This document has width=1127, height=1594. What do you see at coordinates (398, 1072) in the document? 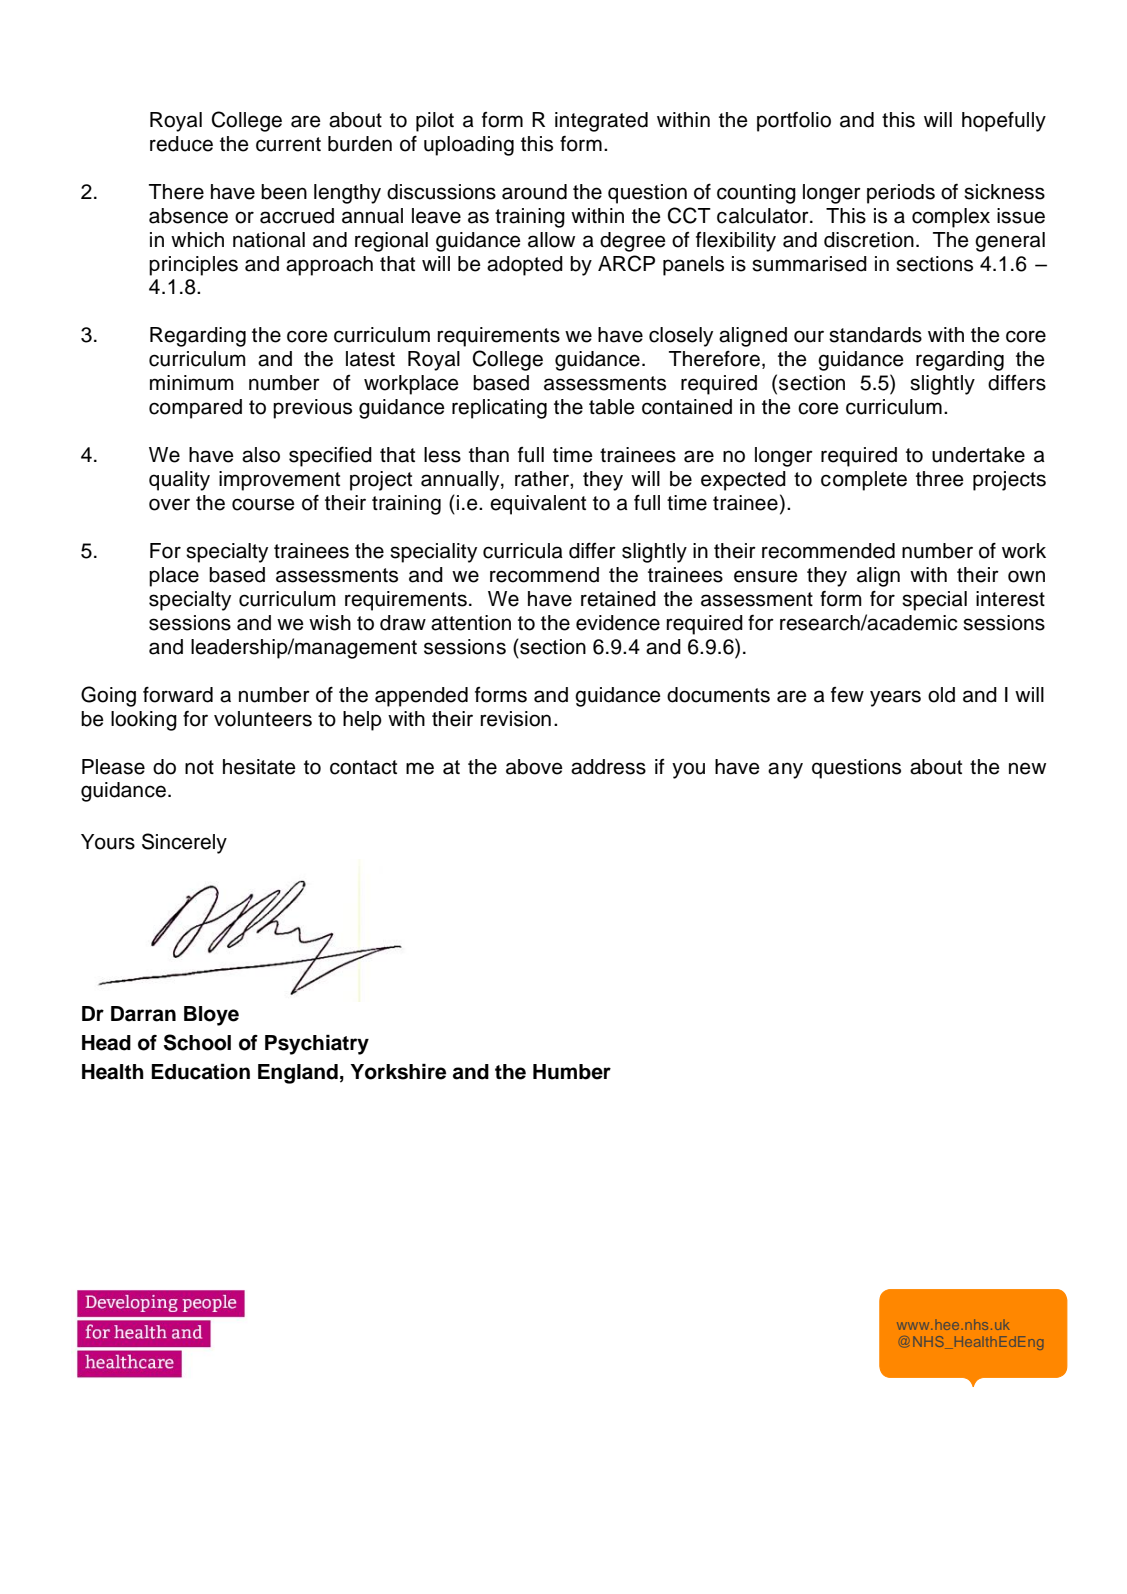
I see `Yorkshire` at bounding box center [398, 1072].
